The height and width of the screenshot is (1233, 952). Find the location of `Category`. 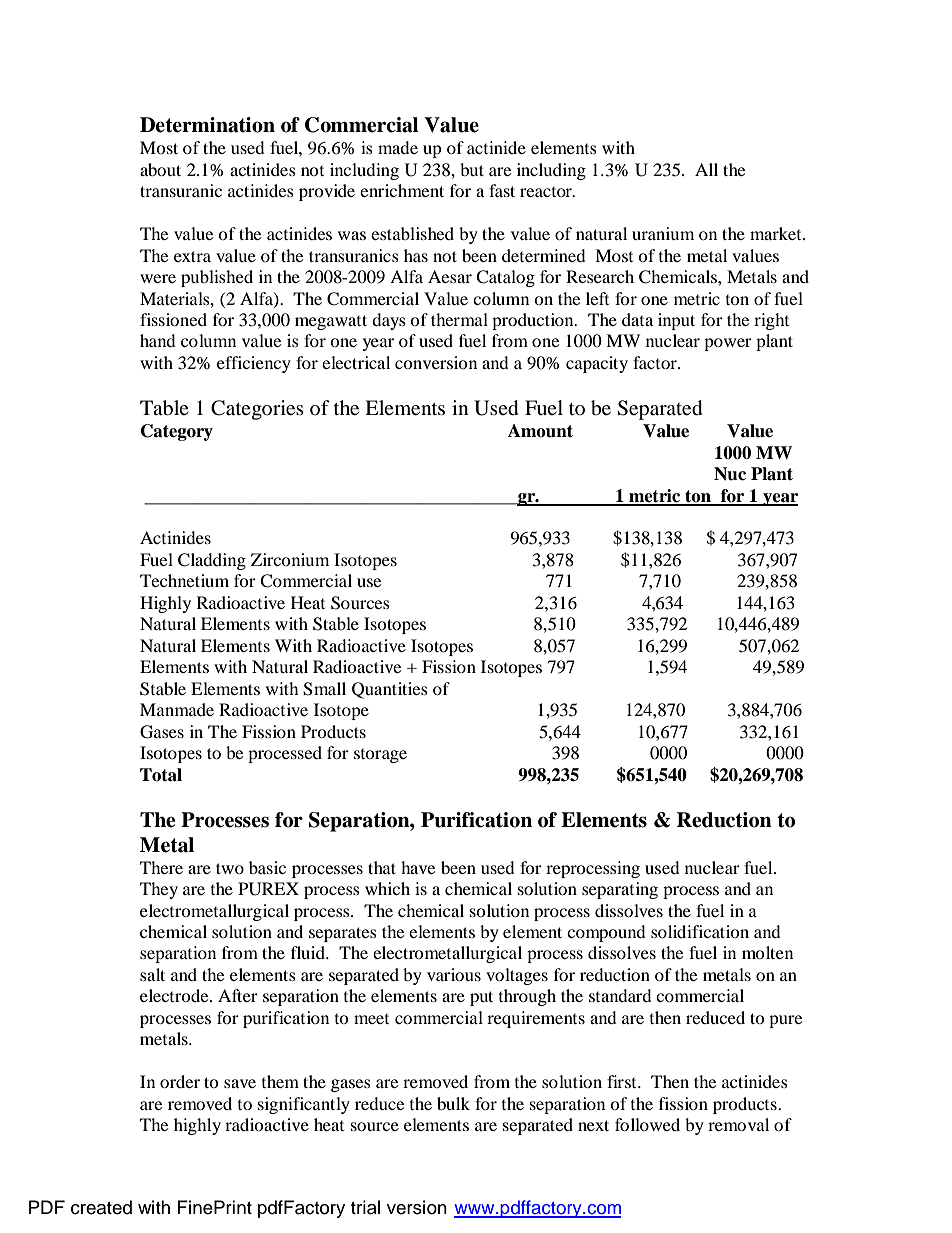

Category is located at coordinates (177, 432).
